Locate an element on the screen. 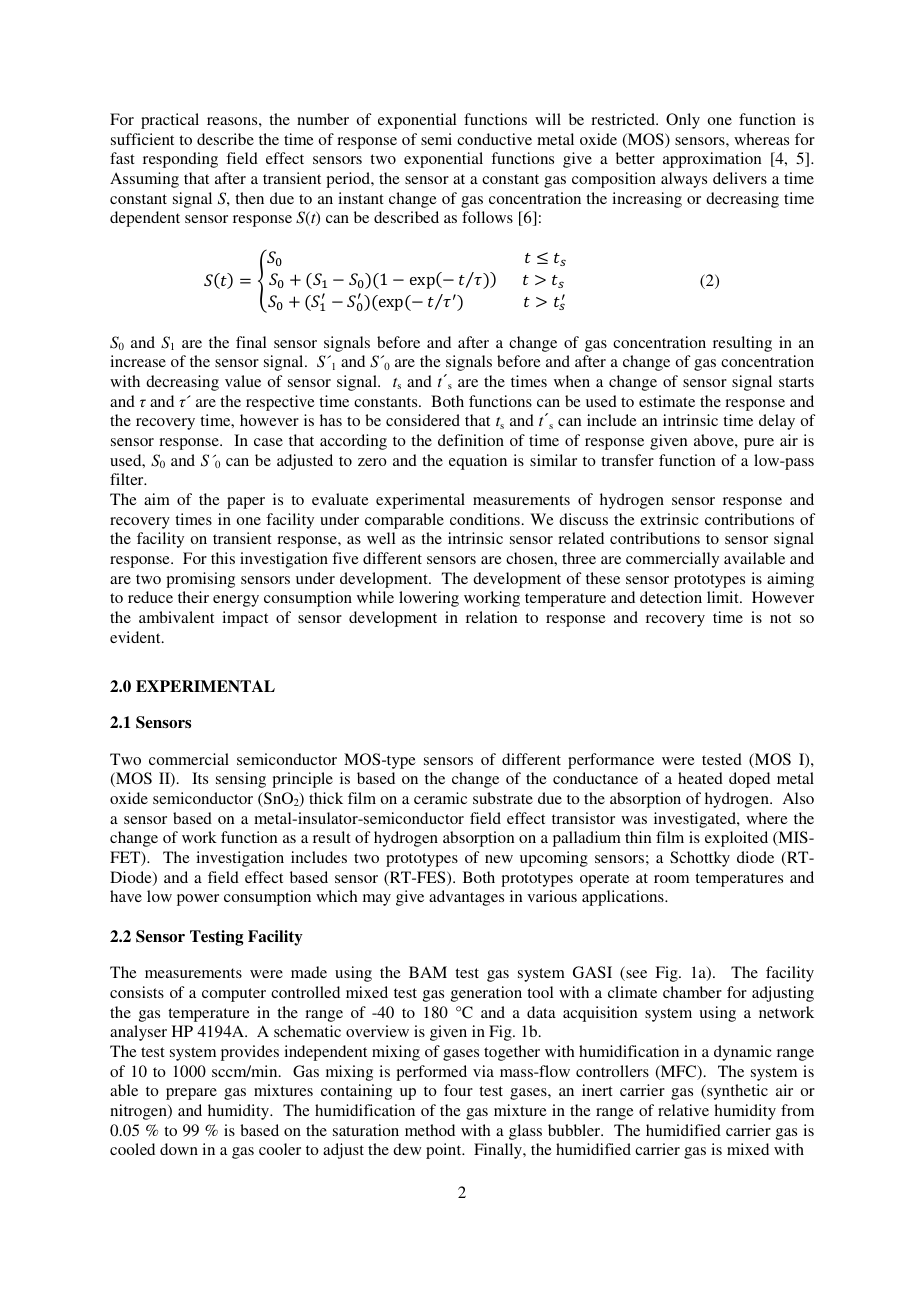 Image resolution: width=924 pixels, height=1308 pixels. conductive is located at coordinates (494, 139).
